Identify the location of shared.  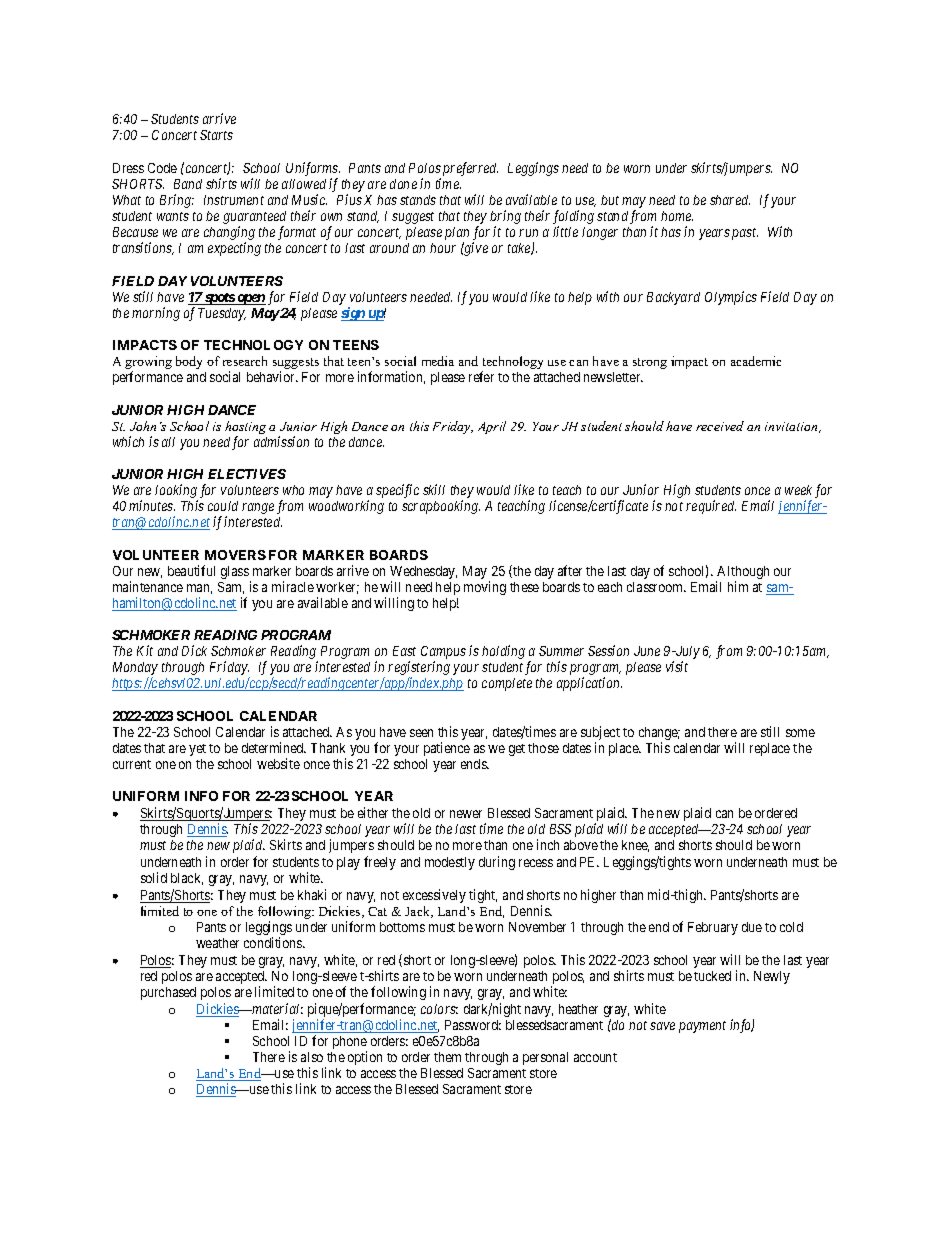
(730, 200).
